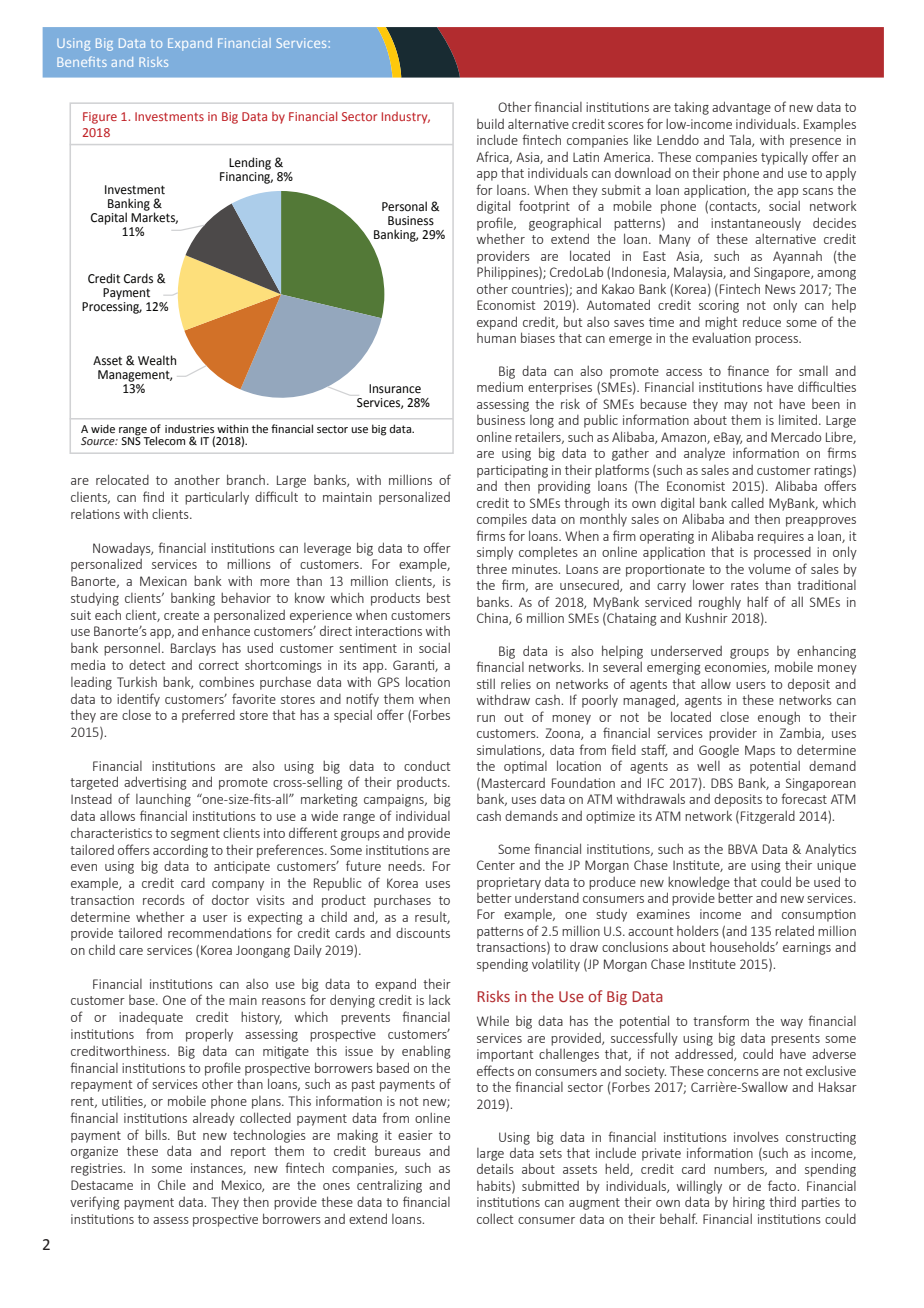 The width and height of the screenshot is (924, 1308). What do you see at coordinates (783, 1185) in the screenshot?
I see `facto` at bounding box center [783, 1185].
